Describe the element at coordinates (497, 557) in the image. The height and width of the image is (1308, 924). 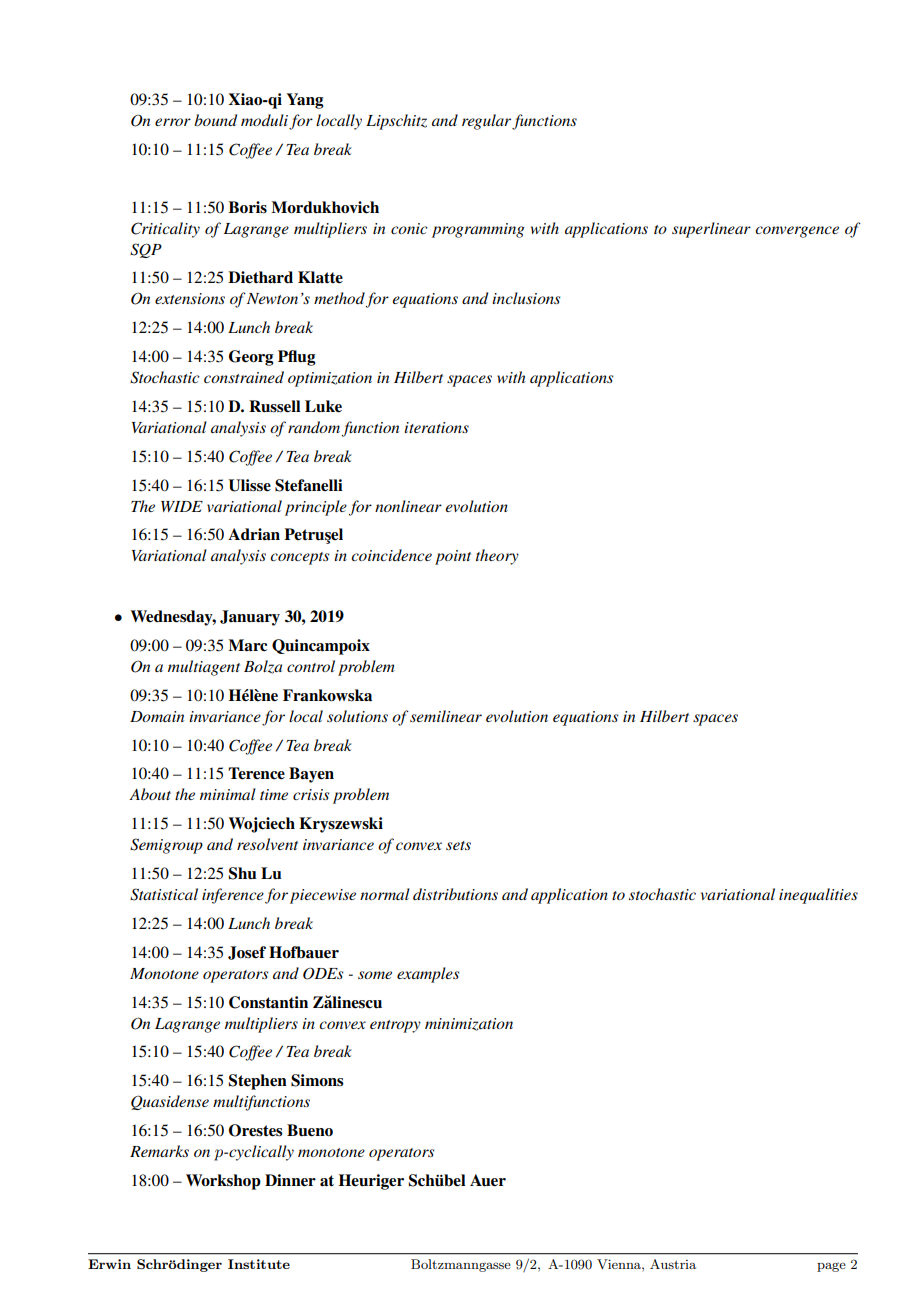
I see `theory` at that location.
